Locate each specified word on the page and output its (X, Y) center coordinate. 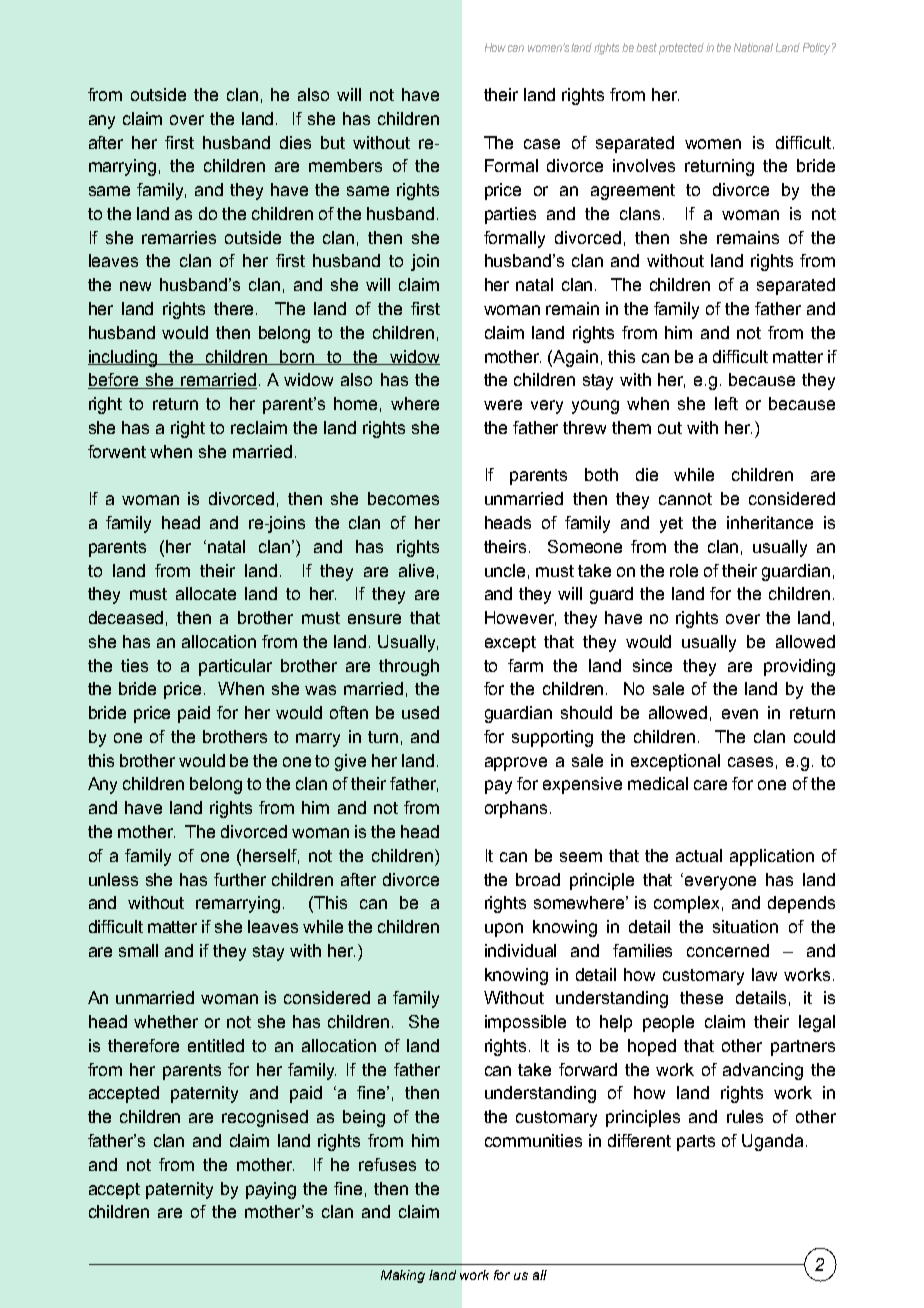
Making (403, 1276)
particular (235, 667)
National (753, 47)
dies (295, 142)
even (740, 714)
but (333, 142)
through (409, 667)
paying (271, 1190)
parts (696, 1143)
